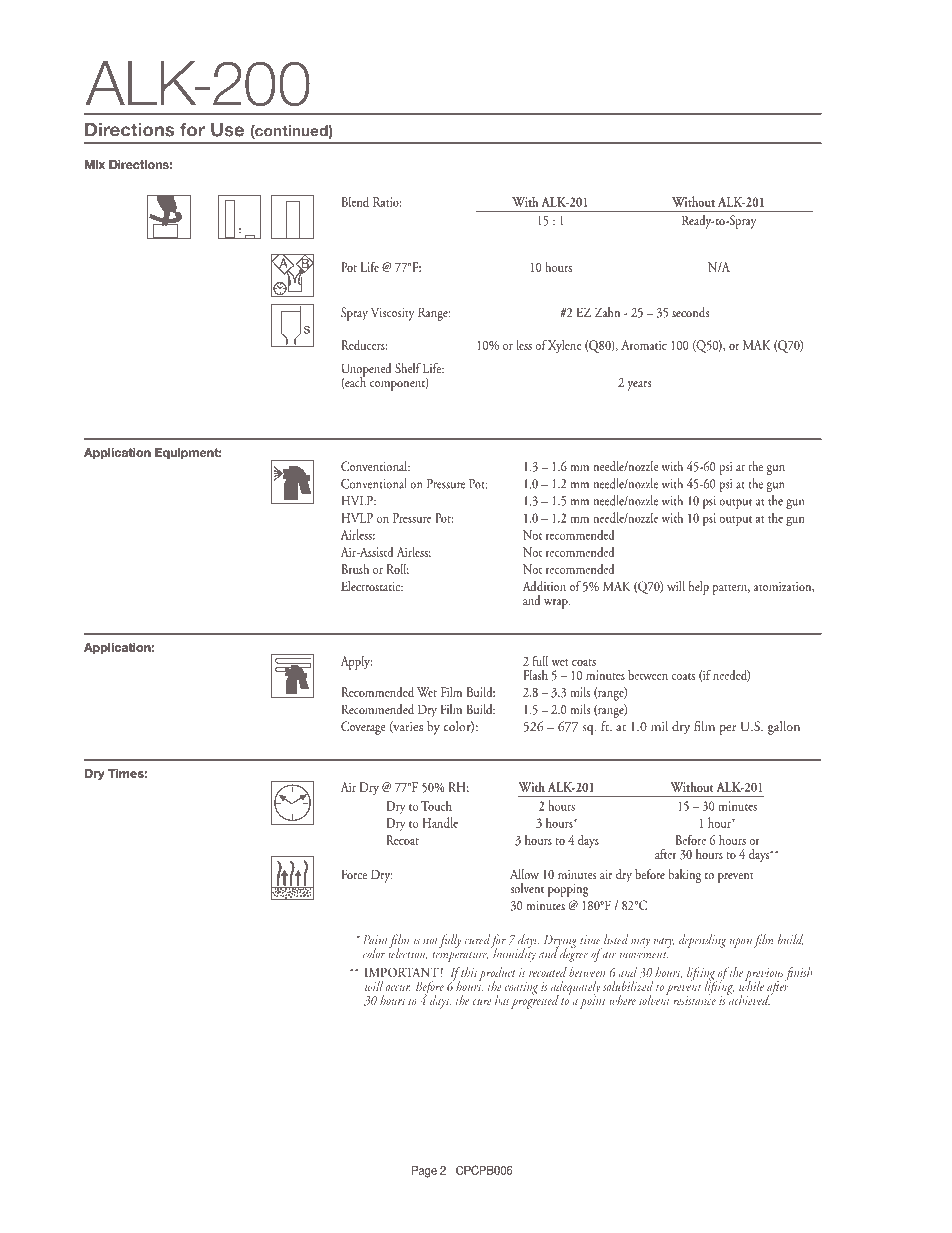 This screenshot has height=1233, width=952. Describe the element at coordinates (502, 1000) in the screenshot. I see `has` at that location.
